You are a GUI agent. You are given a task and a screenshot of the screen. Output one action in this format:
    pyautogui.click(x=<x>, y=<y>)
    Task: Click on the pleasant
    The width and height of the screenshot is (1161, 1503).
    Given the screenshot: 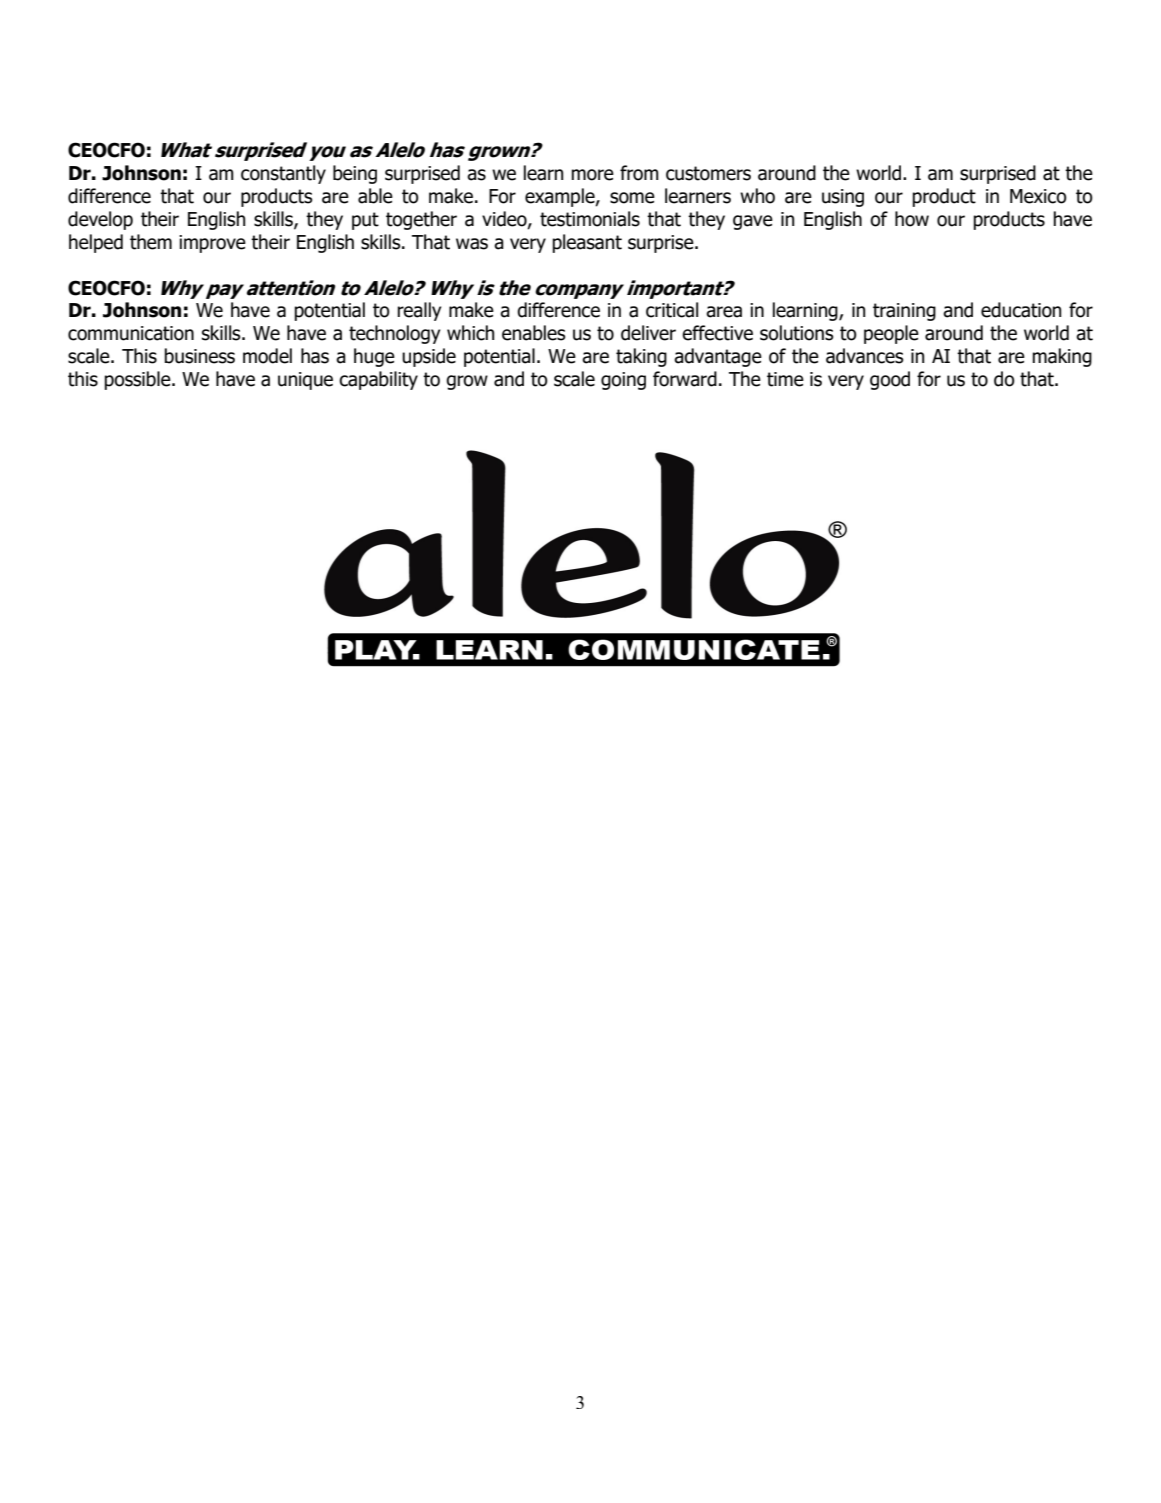 What is the action you would take?
    pyautogui.click(x=587, y=243)
